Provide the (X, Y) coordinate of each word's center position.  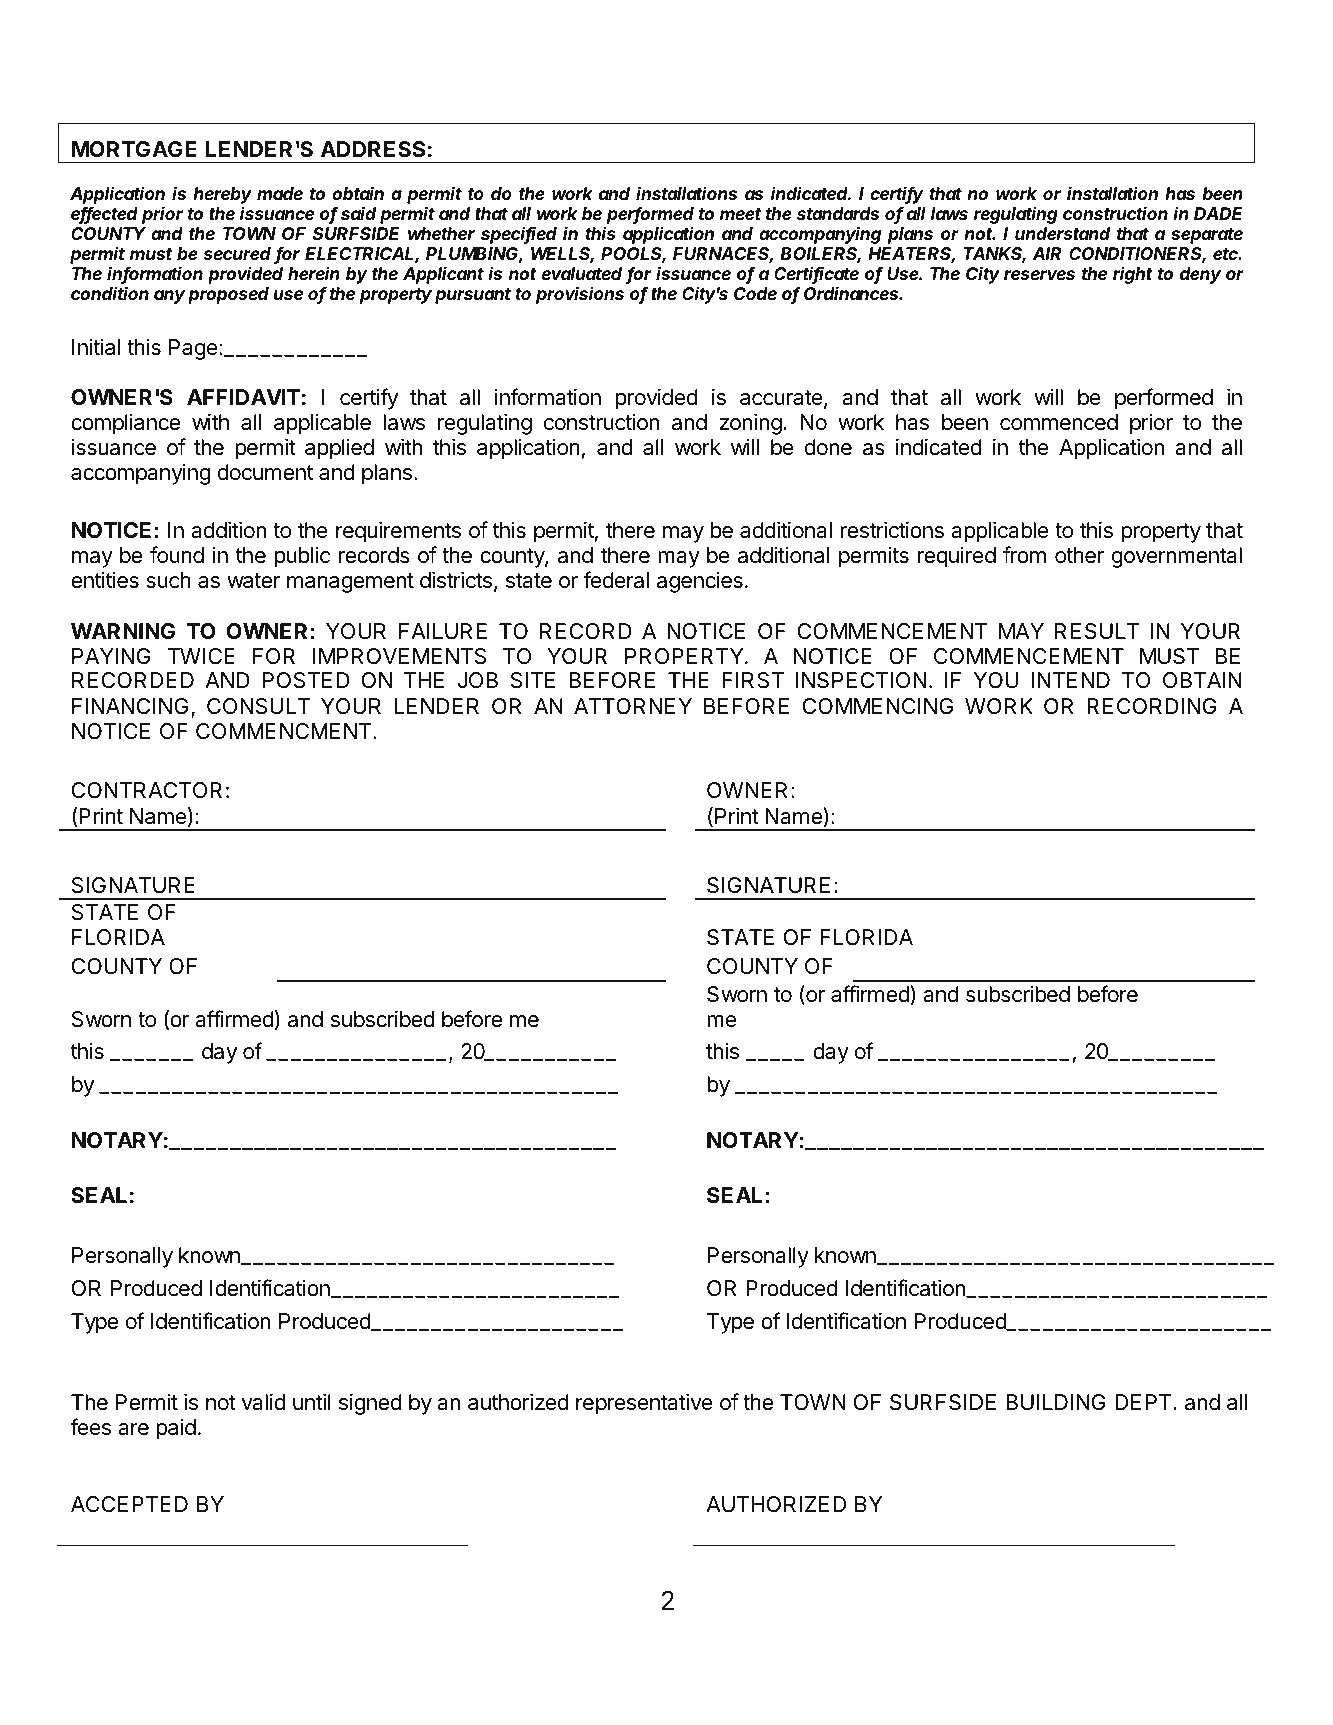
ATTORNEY (633, 706)
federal (616, 580)
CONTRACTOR (147, 790)
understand (1062, 233)
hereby (222, 197)
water (253, 581)
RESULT (1097, 631)
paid (176, 1429)
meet (740, 214)
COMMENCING (878, 706)
